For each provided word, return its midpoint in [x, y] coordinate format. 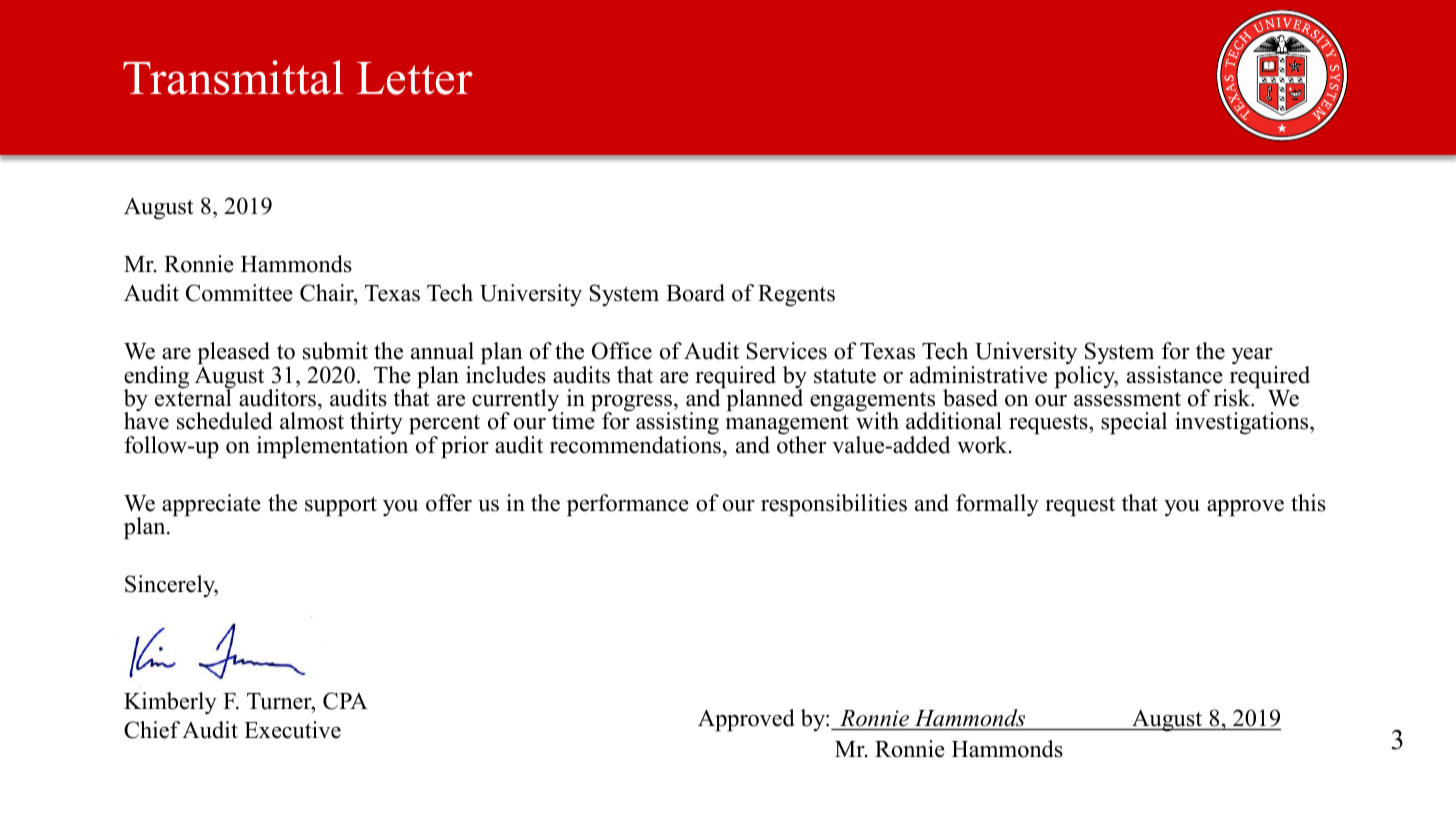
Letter [415, 78]
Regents [796, 296]
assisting [677, 424]
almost [312, 421]
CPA [345, 701]
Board [695, 293]
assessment [1127, 399]
